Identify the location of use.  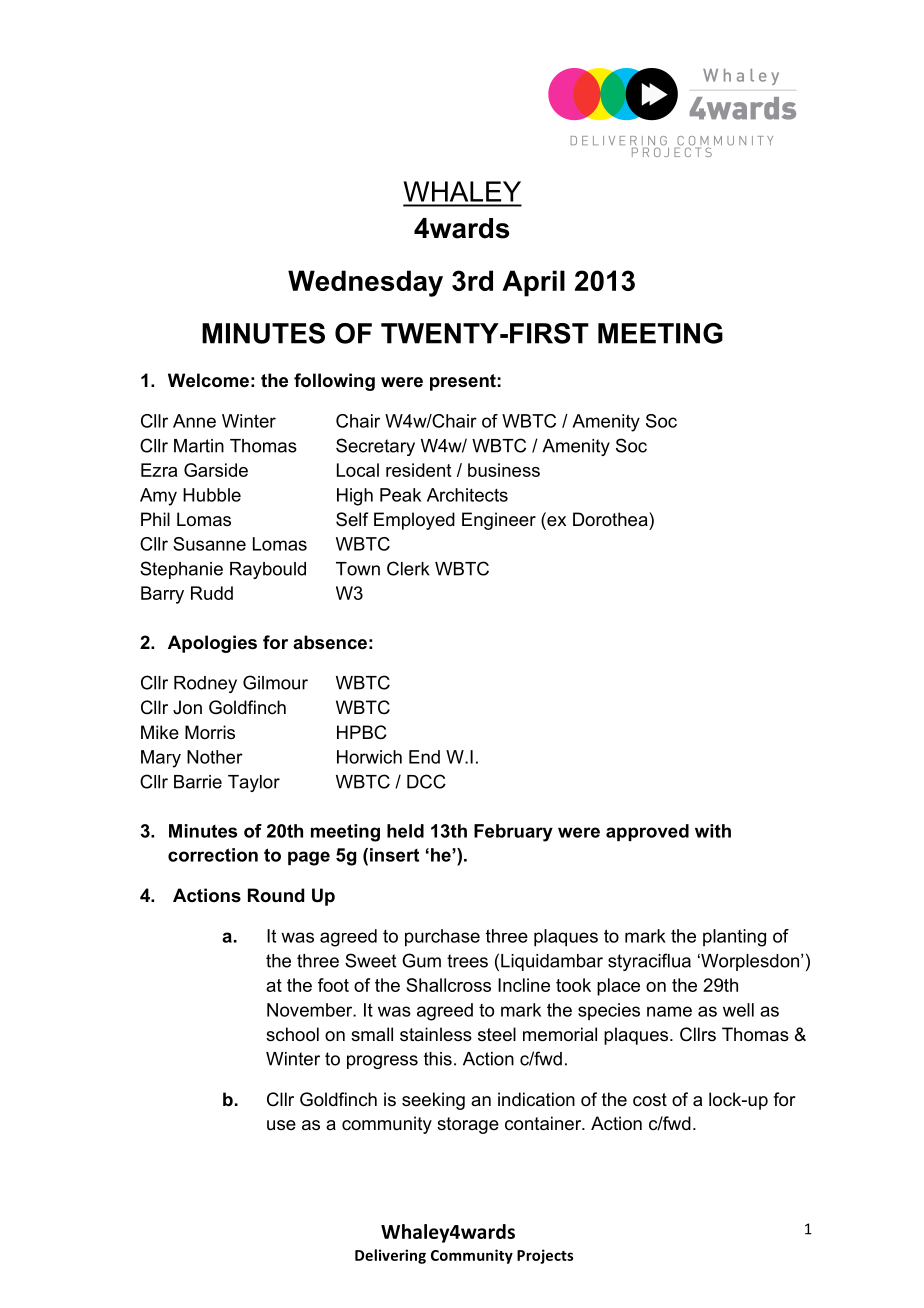
(281, 1125).
